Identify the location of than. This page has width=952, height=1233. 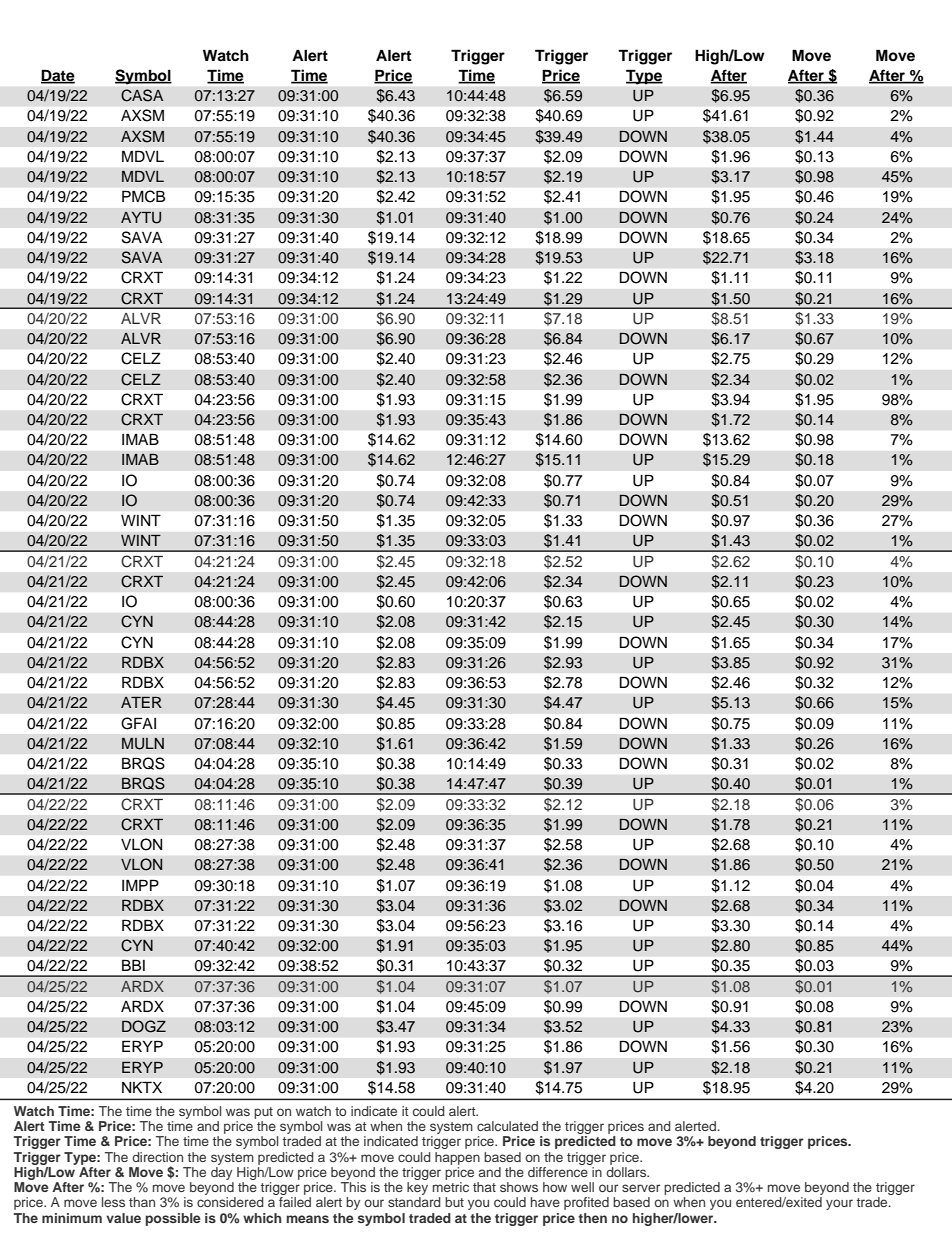
(142, 1202).
